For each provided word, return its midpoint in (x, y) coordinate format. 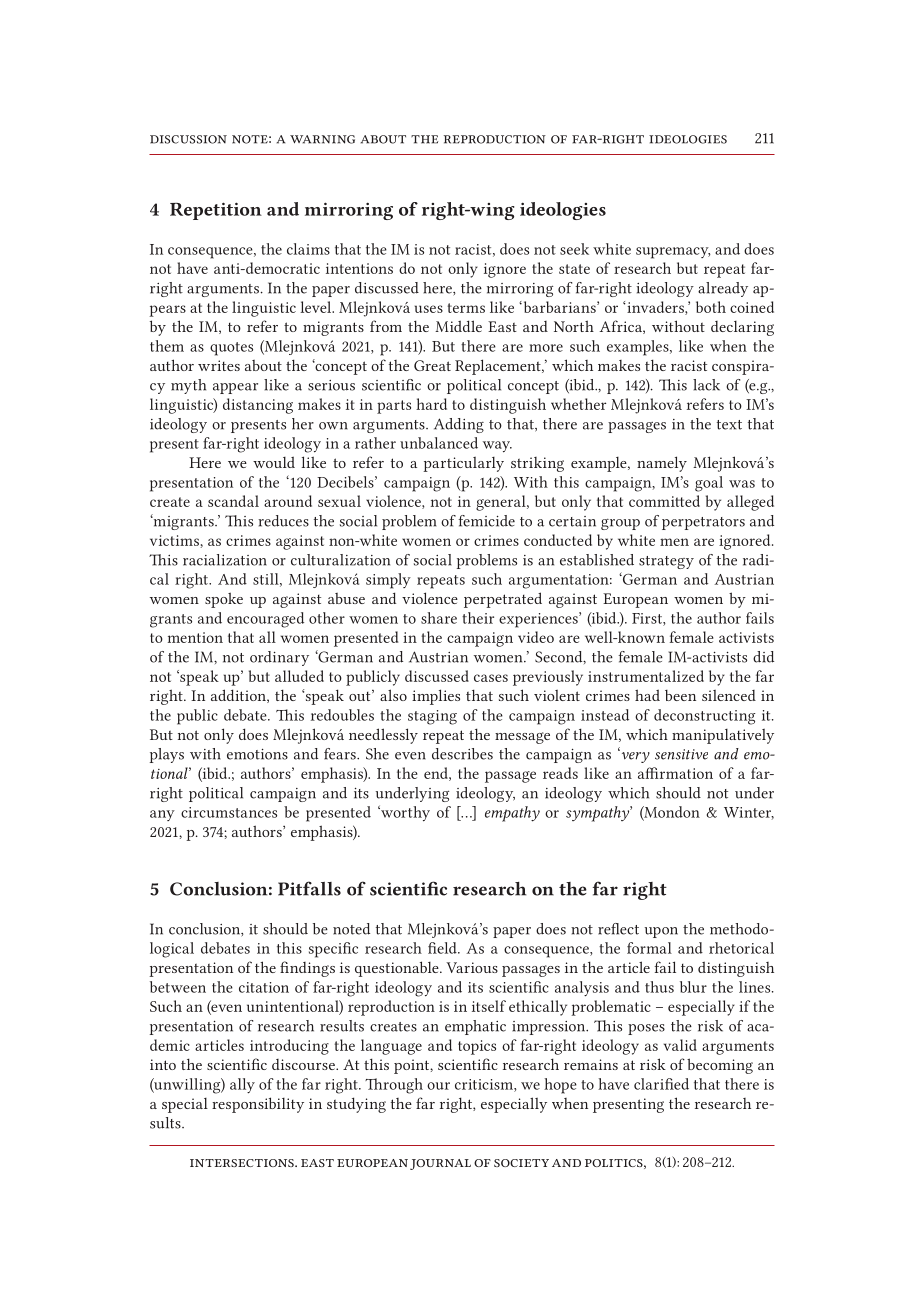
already (723, 289)
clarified (661, 1084)
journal (440, 1164)
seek (574, 249)
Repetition (216, 211)
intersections (243, 1163)
